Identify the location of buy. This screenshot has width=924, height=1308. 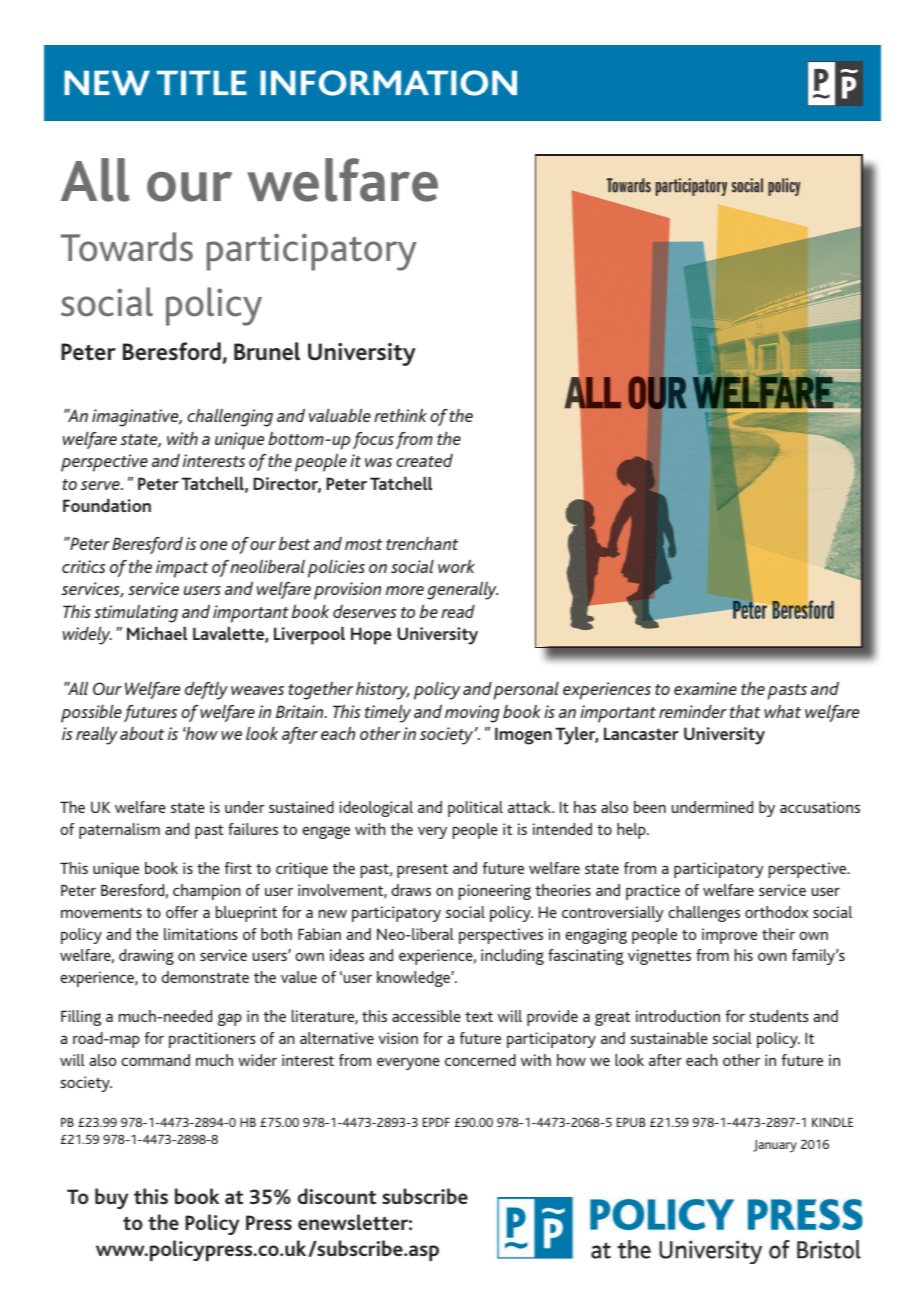
(111, 1198).
